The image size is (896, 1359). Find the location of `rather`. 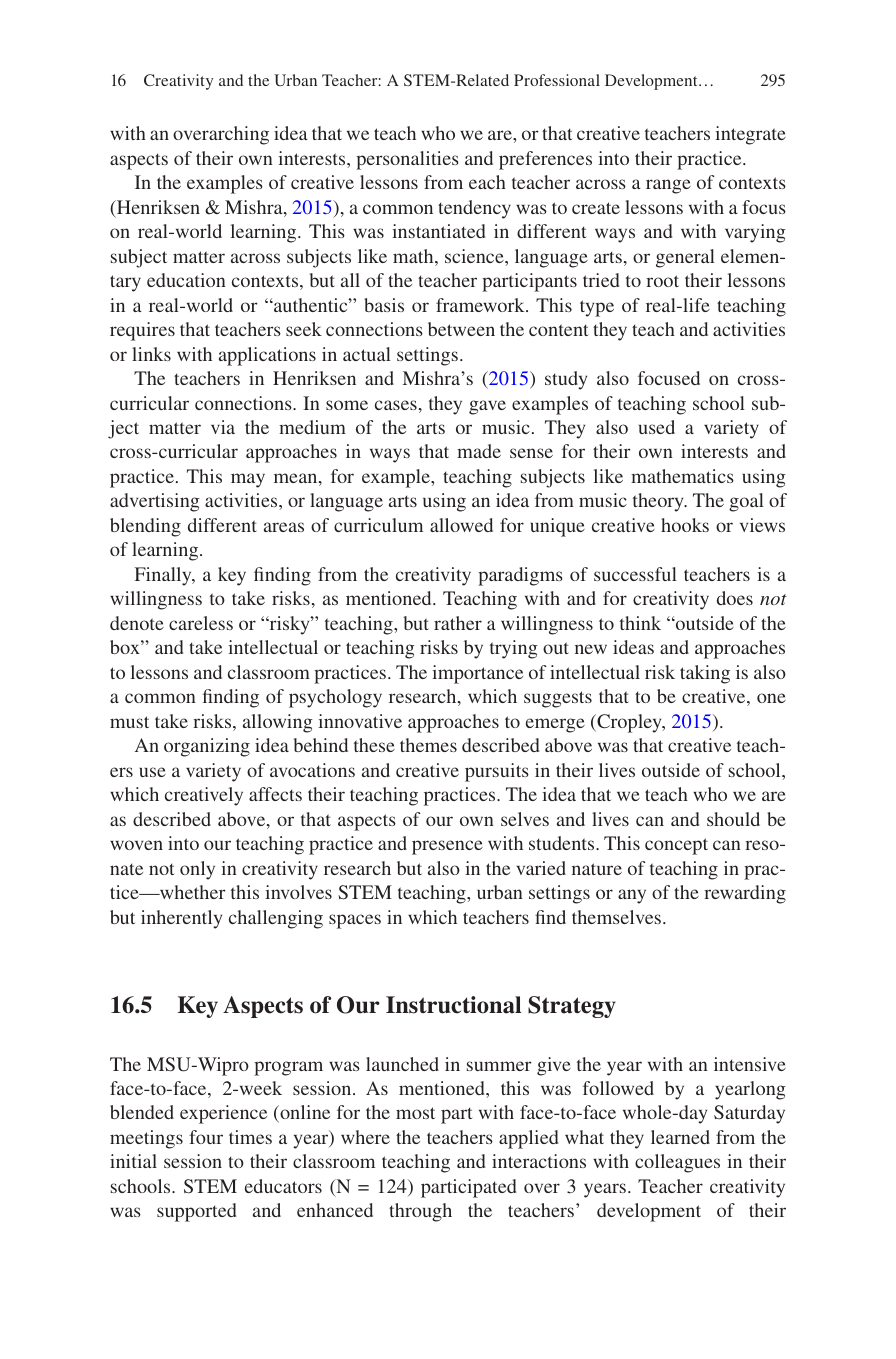

rather is located at coordinates (458, 623).
